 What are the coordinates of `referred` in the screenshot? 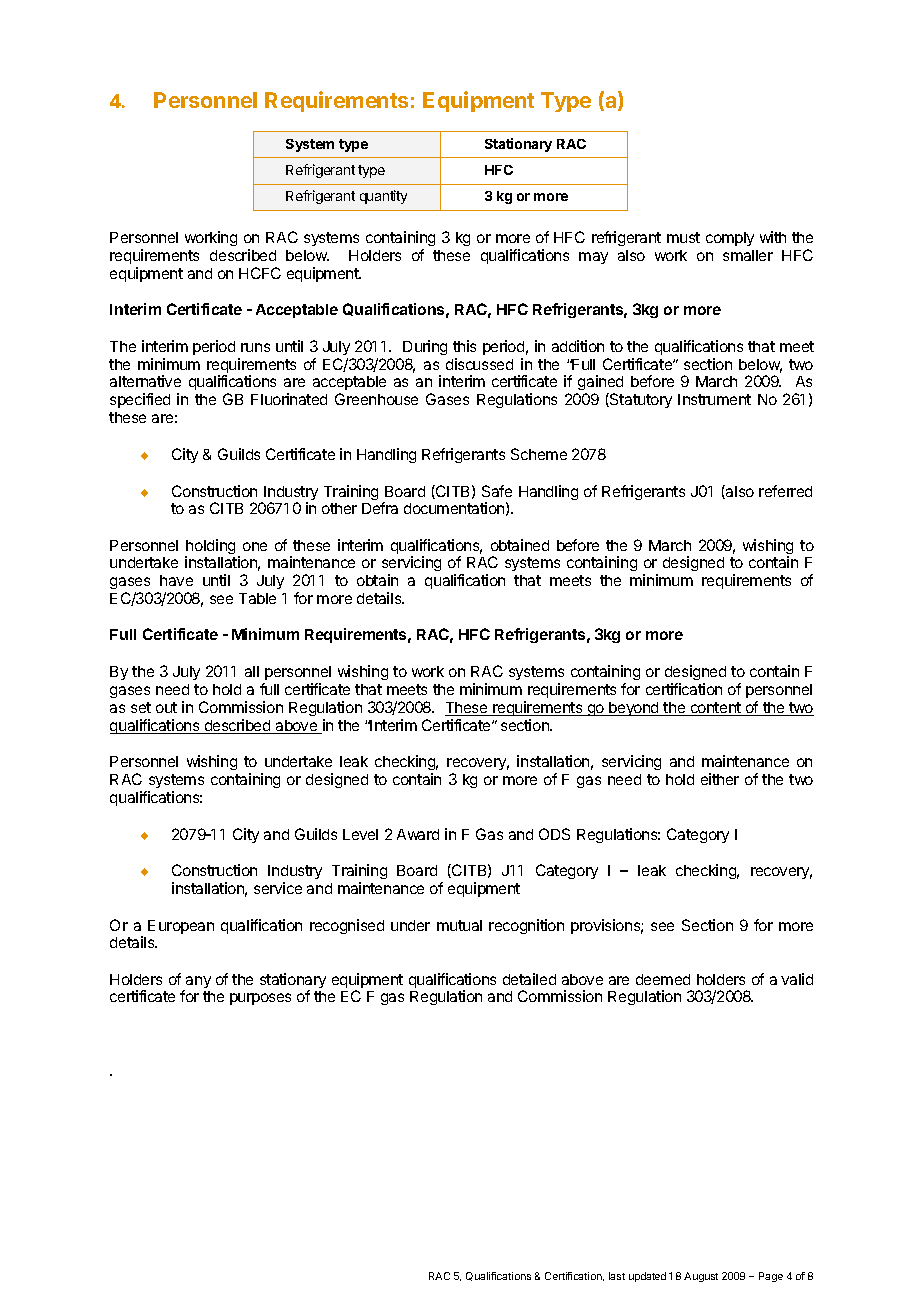 It's located at (785, 491).
